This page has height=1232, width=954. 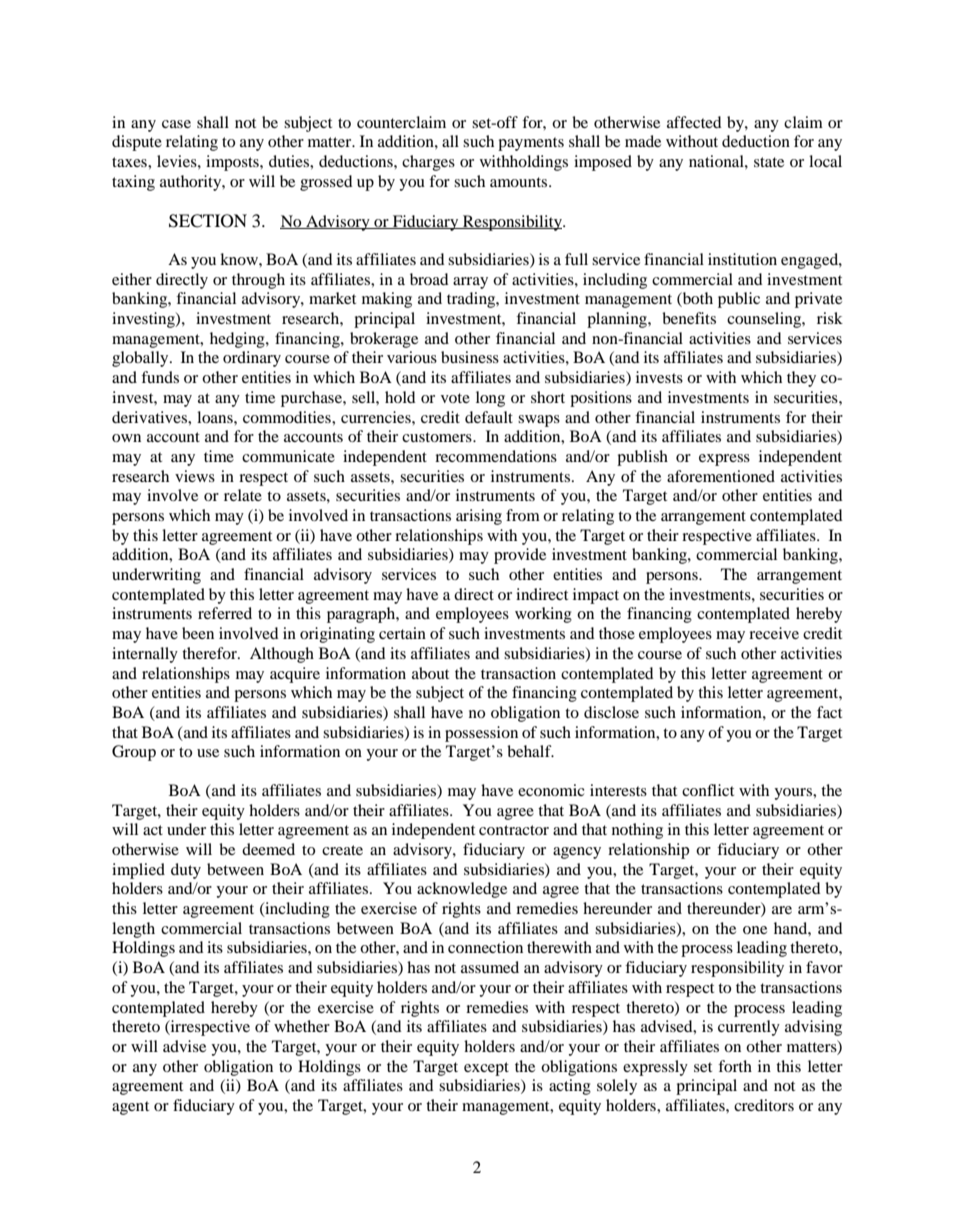 I want to click on imposts, so click(x=233, y=163).
